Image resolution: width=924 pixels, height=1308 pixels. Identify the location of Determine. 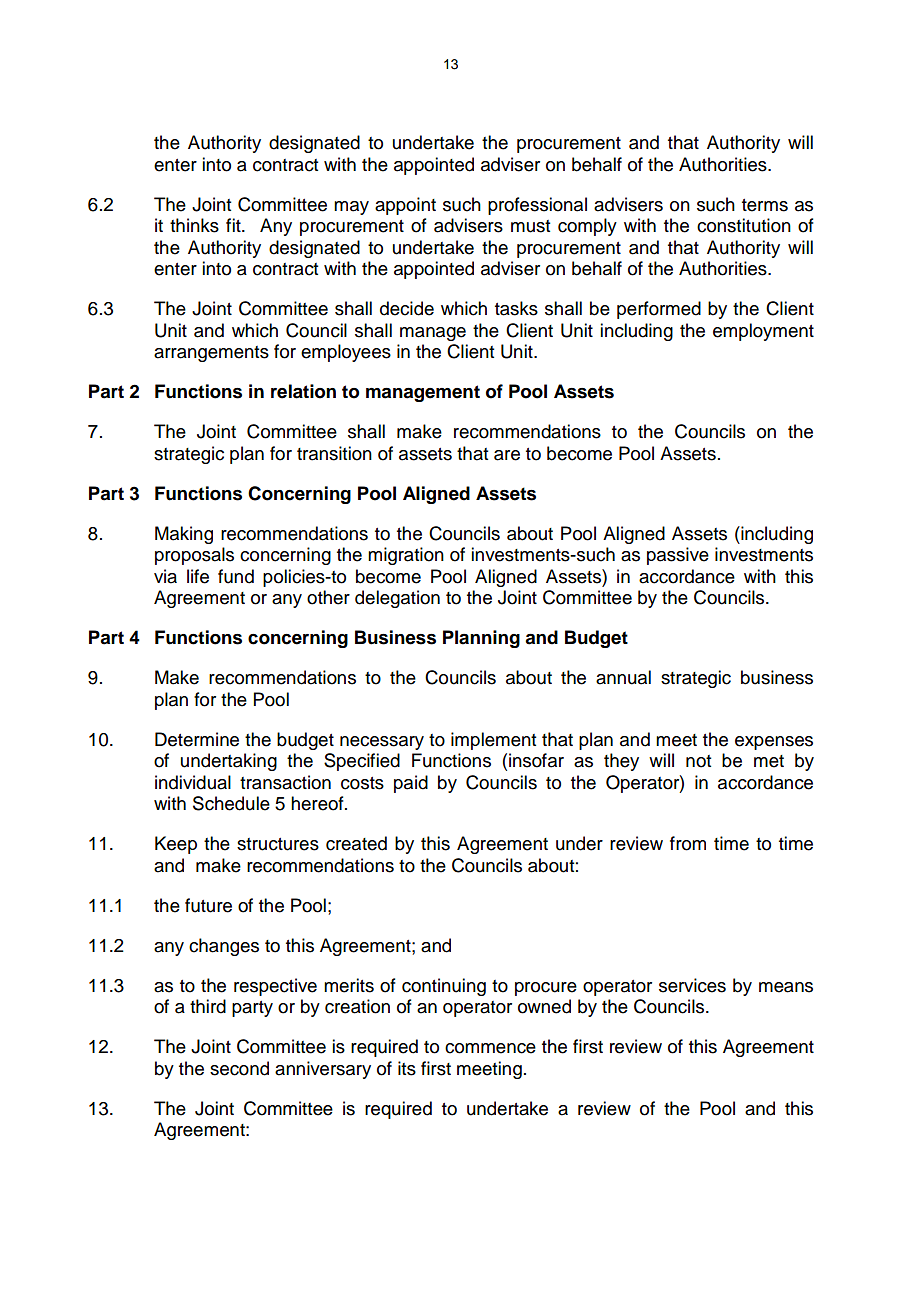
(197, 739).
